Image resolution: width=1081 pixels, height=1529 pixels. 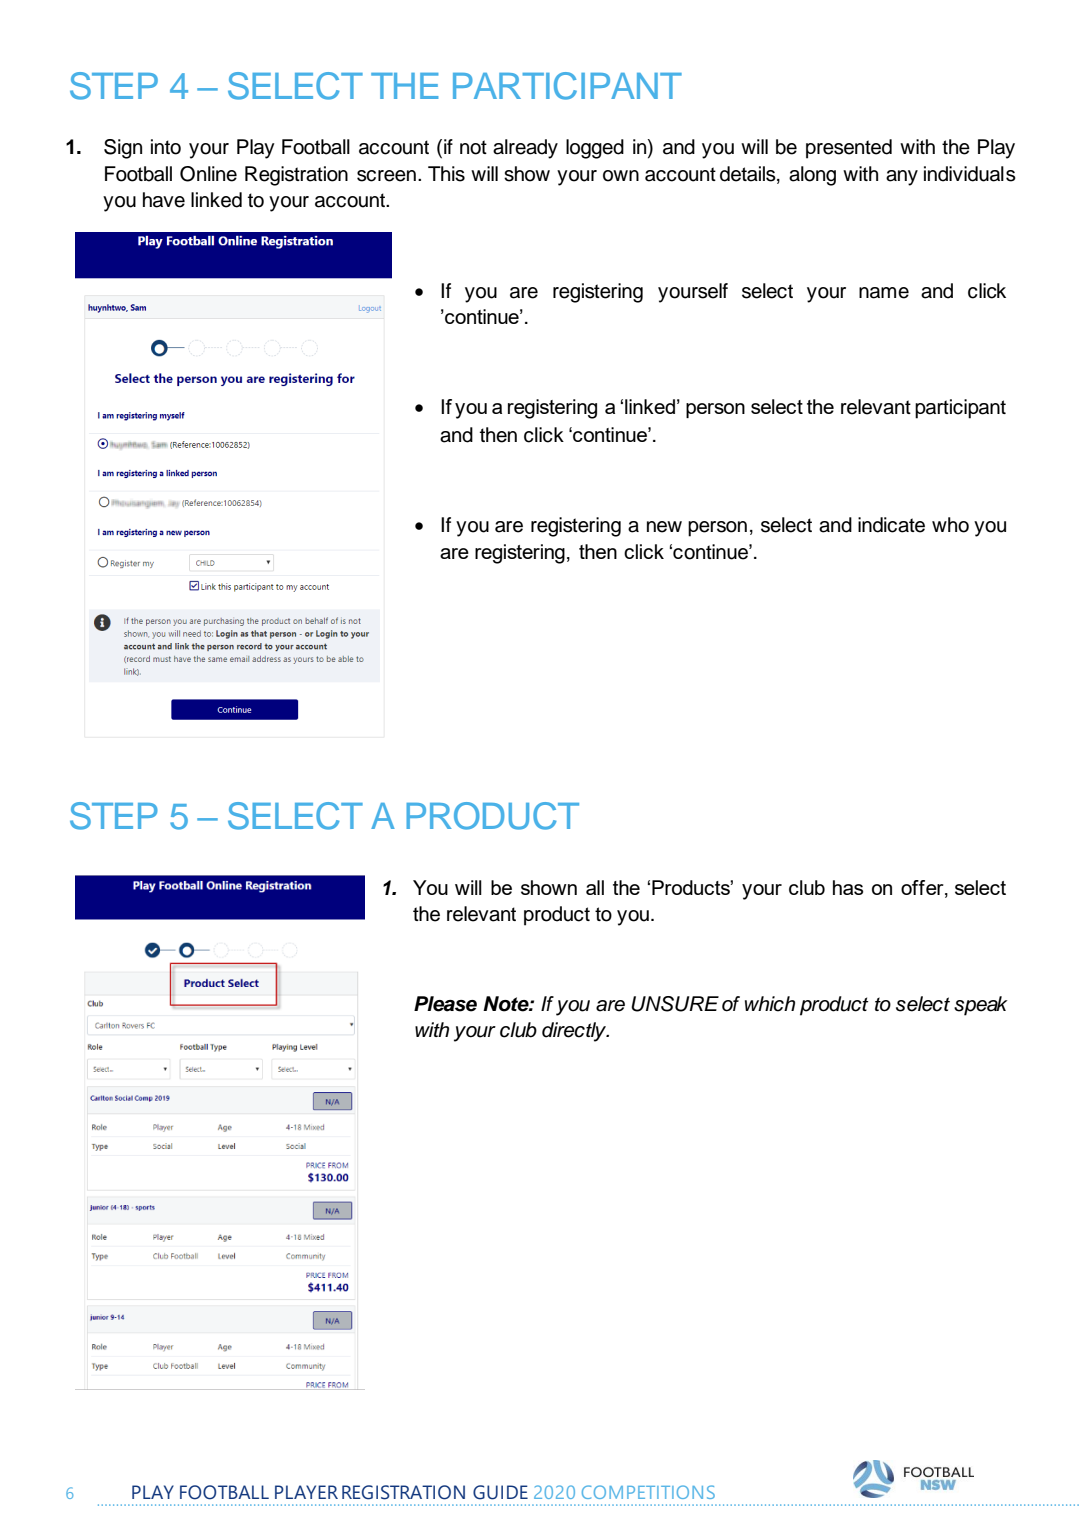 What do you see at coordinates (848, 887) in the screenshot?
I see `has` at bounding box center [848, 887].
